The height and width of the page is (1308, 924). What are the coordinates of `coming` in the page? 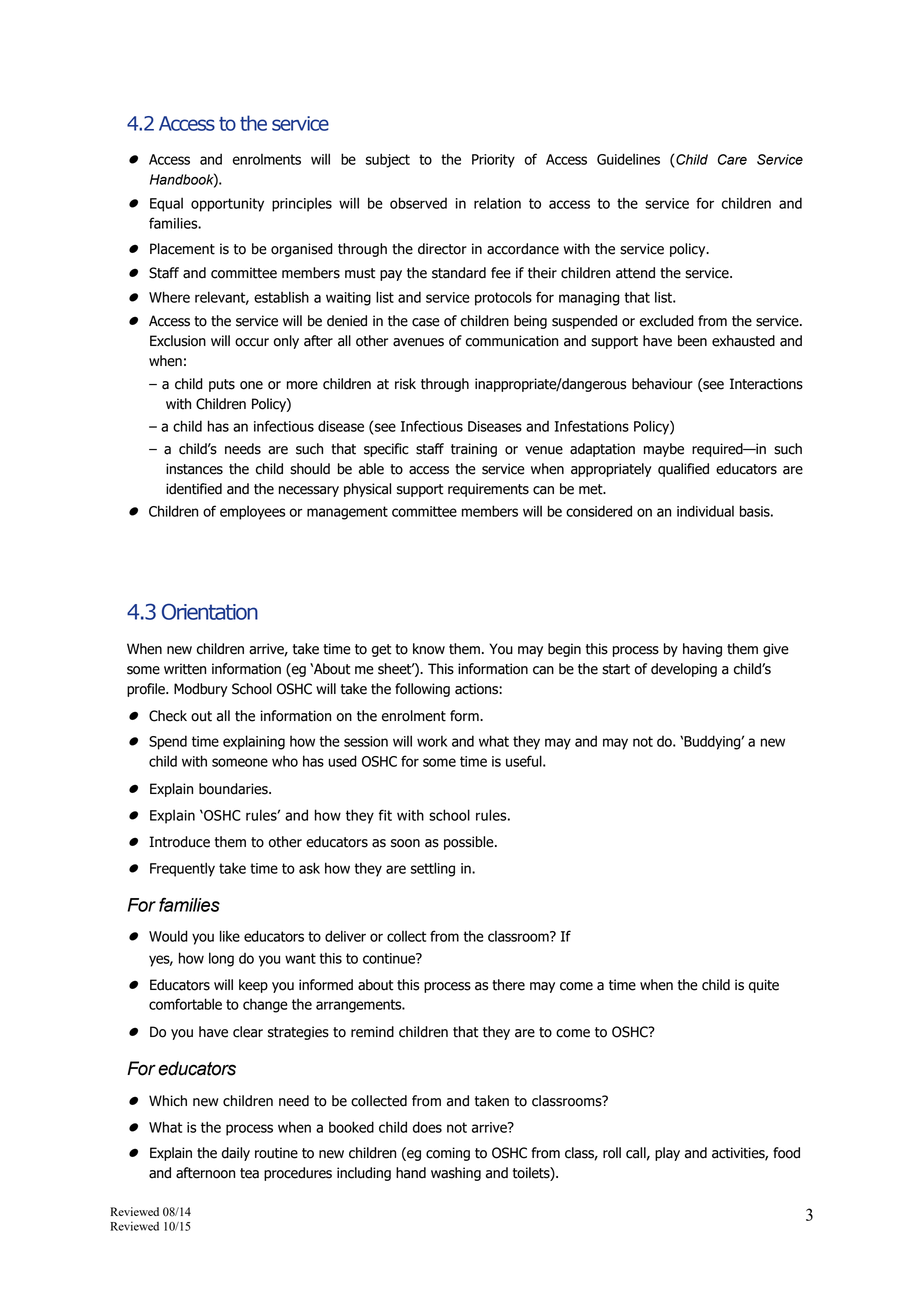 It's located at (448, 1154).
